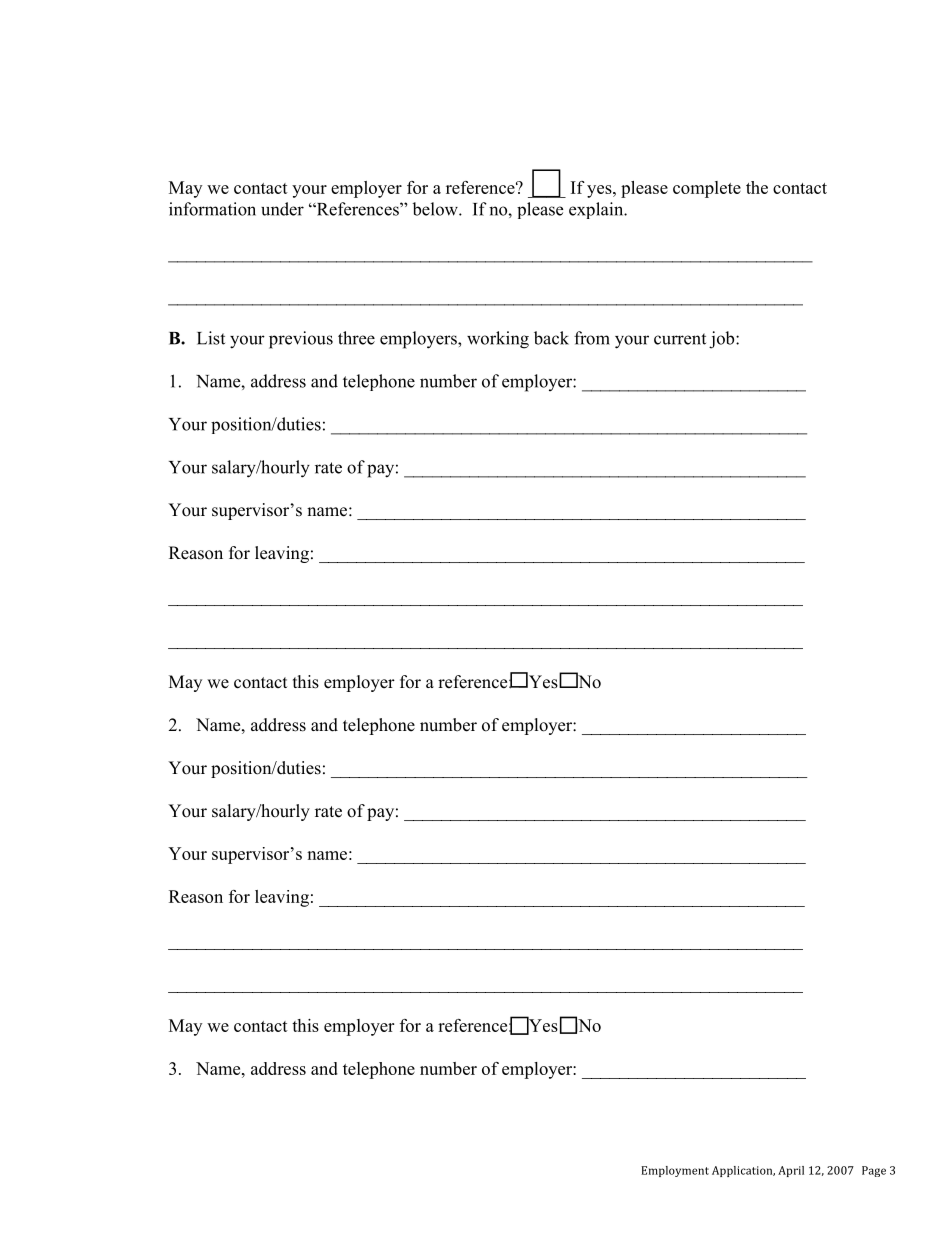  What do you see at coordinates (212, 209) in the page?
I see `information` at bounding box center [212, 209].
